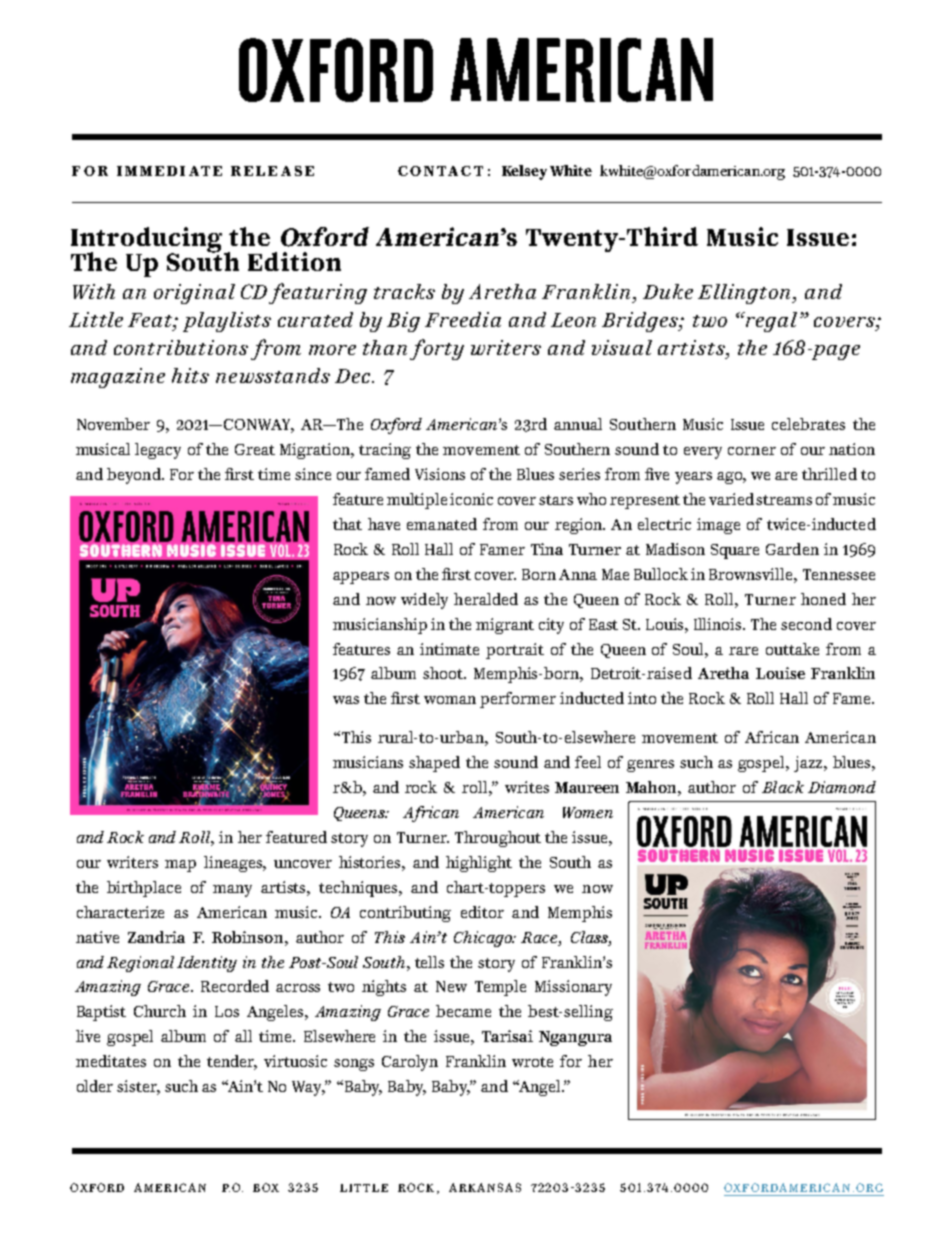 The height and width of the document is (1233, 952). Describe the element at coordinates (524, 172) in the document. I see `Kelsey` at that location.
